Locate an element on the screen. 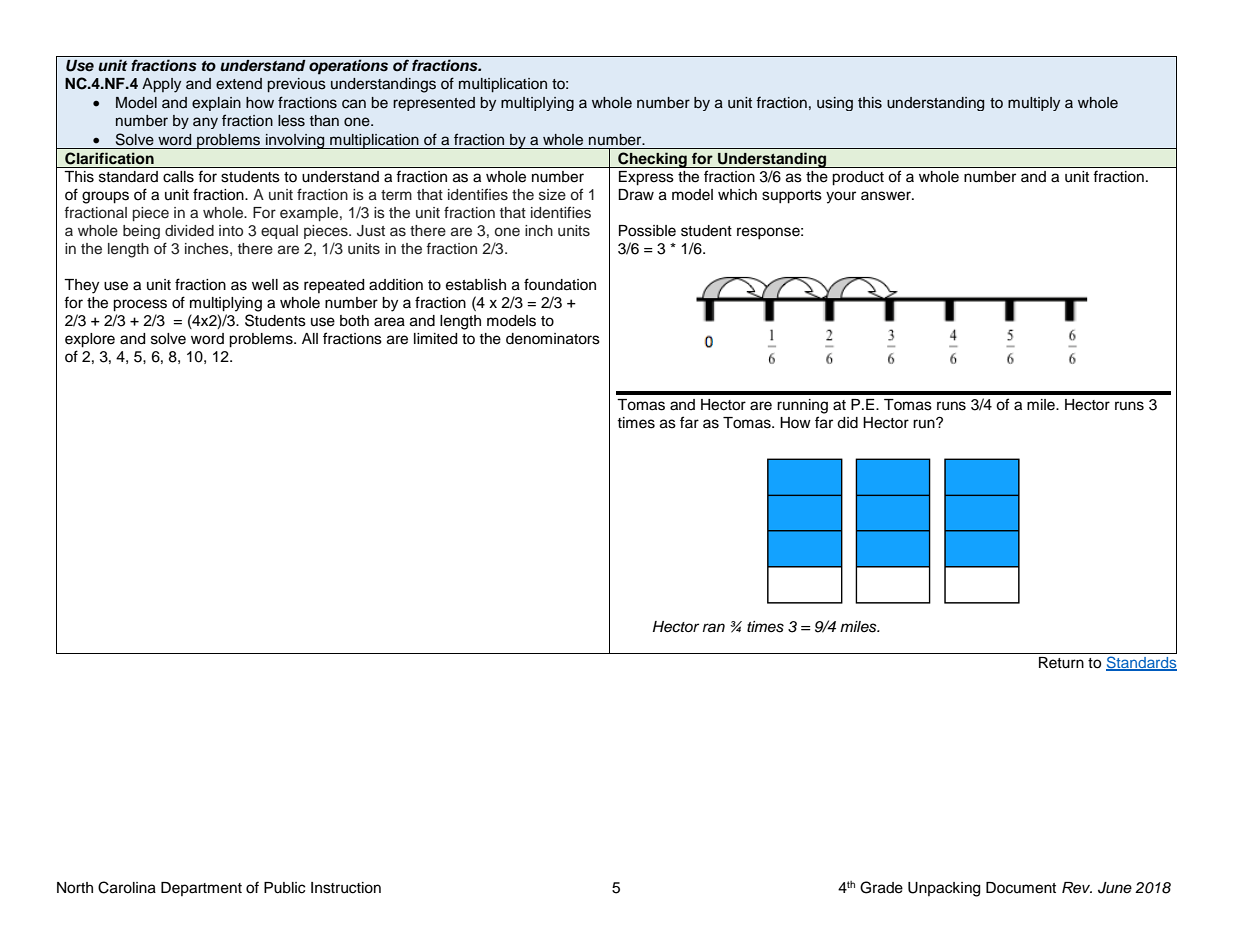  explore is located at coordinates (90, 340).
